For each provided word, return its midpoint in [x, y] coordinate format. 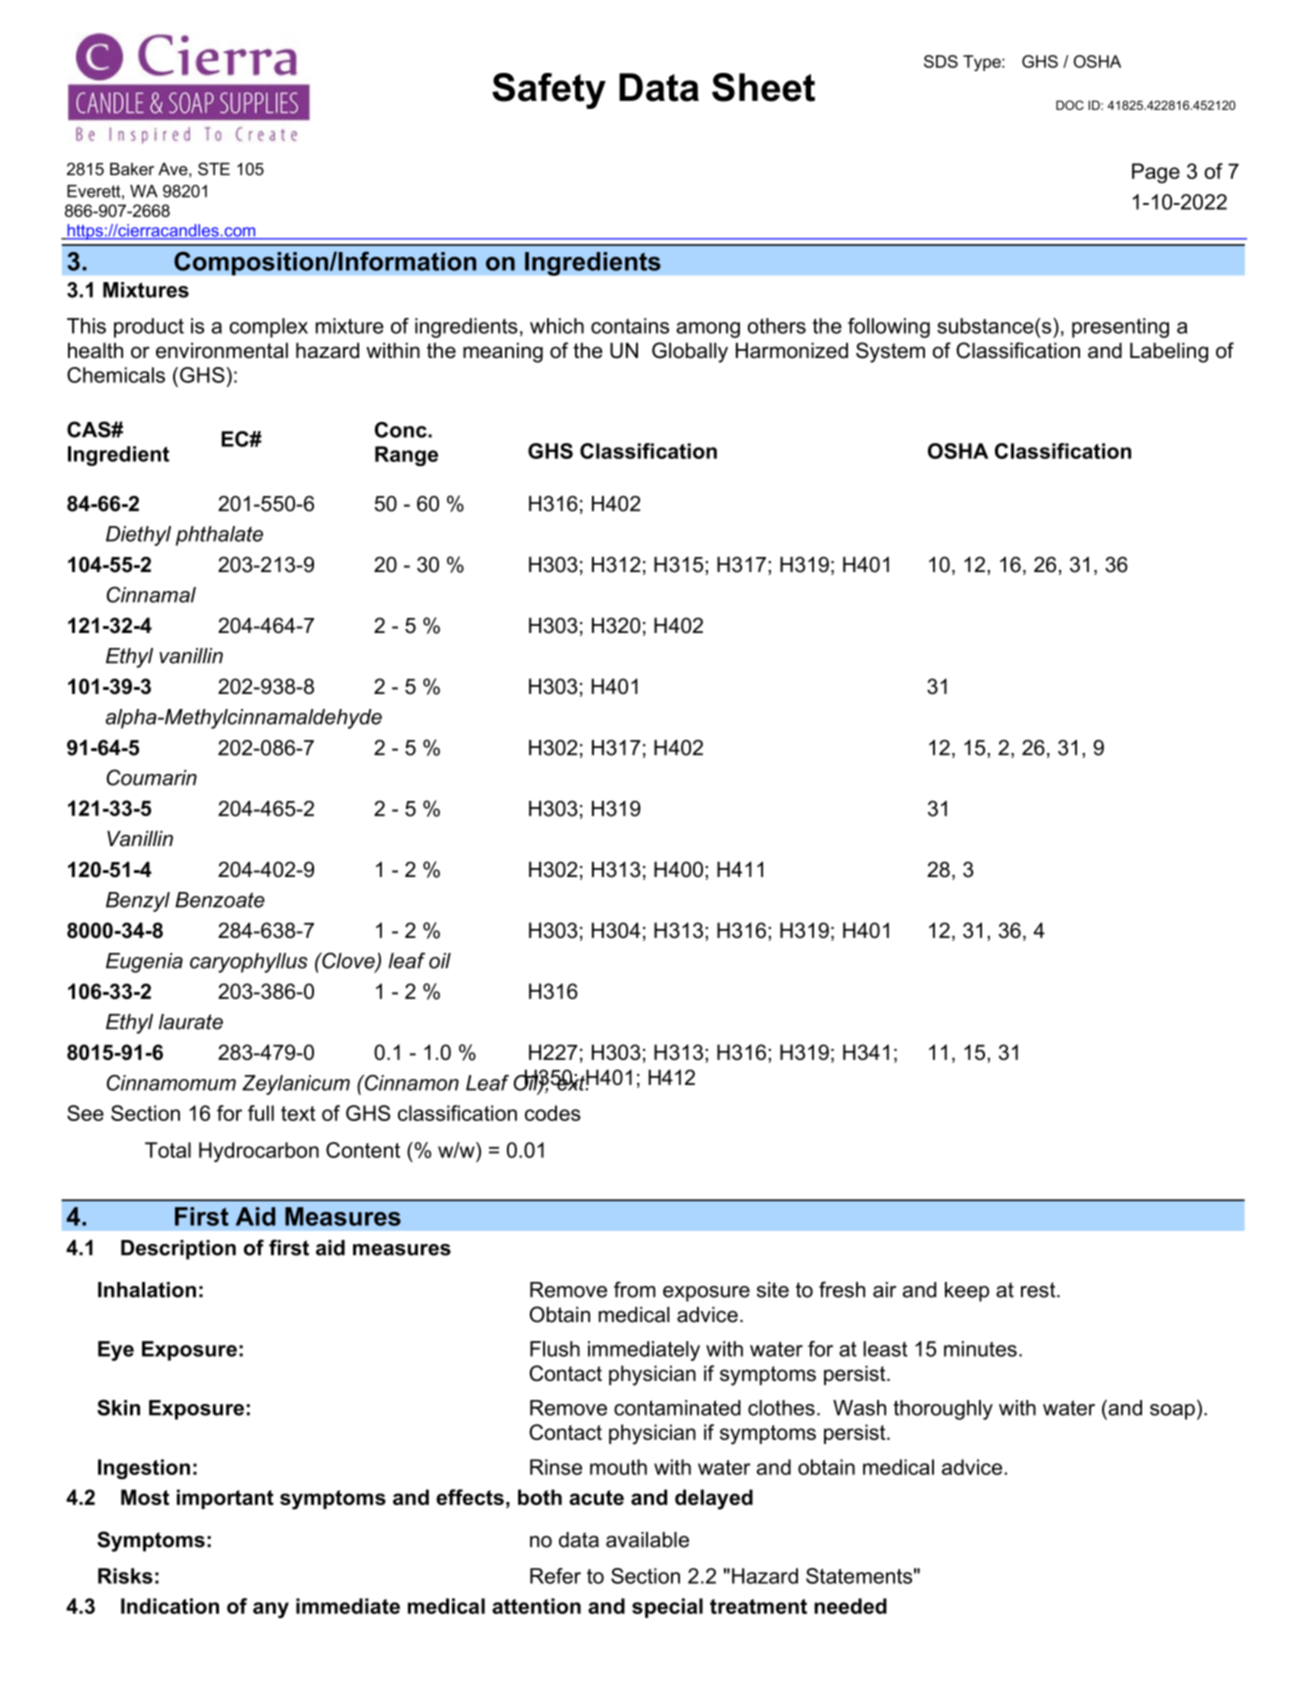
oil [440, 961]
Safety [549, 91]
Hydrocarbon [259, 1152]
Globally [690, 352]
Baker [132, 169]
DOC [1070, 105]
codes [553, 1113]
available [647, 1540]
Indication [170, 1606]
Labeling [1169, 352]
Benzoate [220, 900]
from [635, 1289]
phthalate [219, 536]
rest [1039, 1290]
